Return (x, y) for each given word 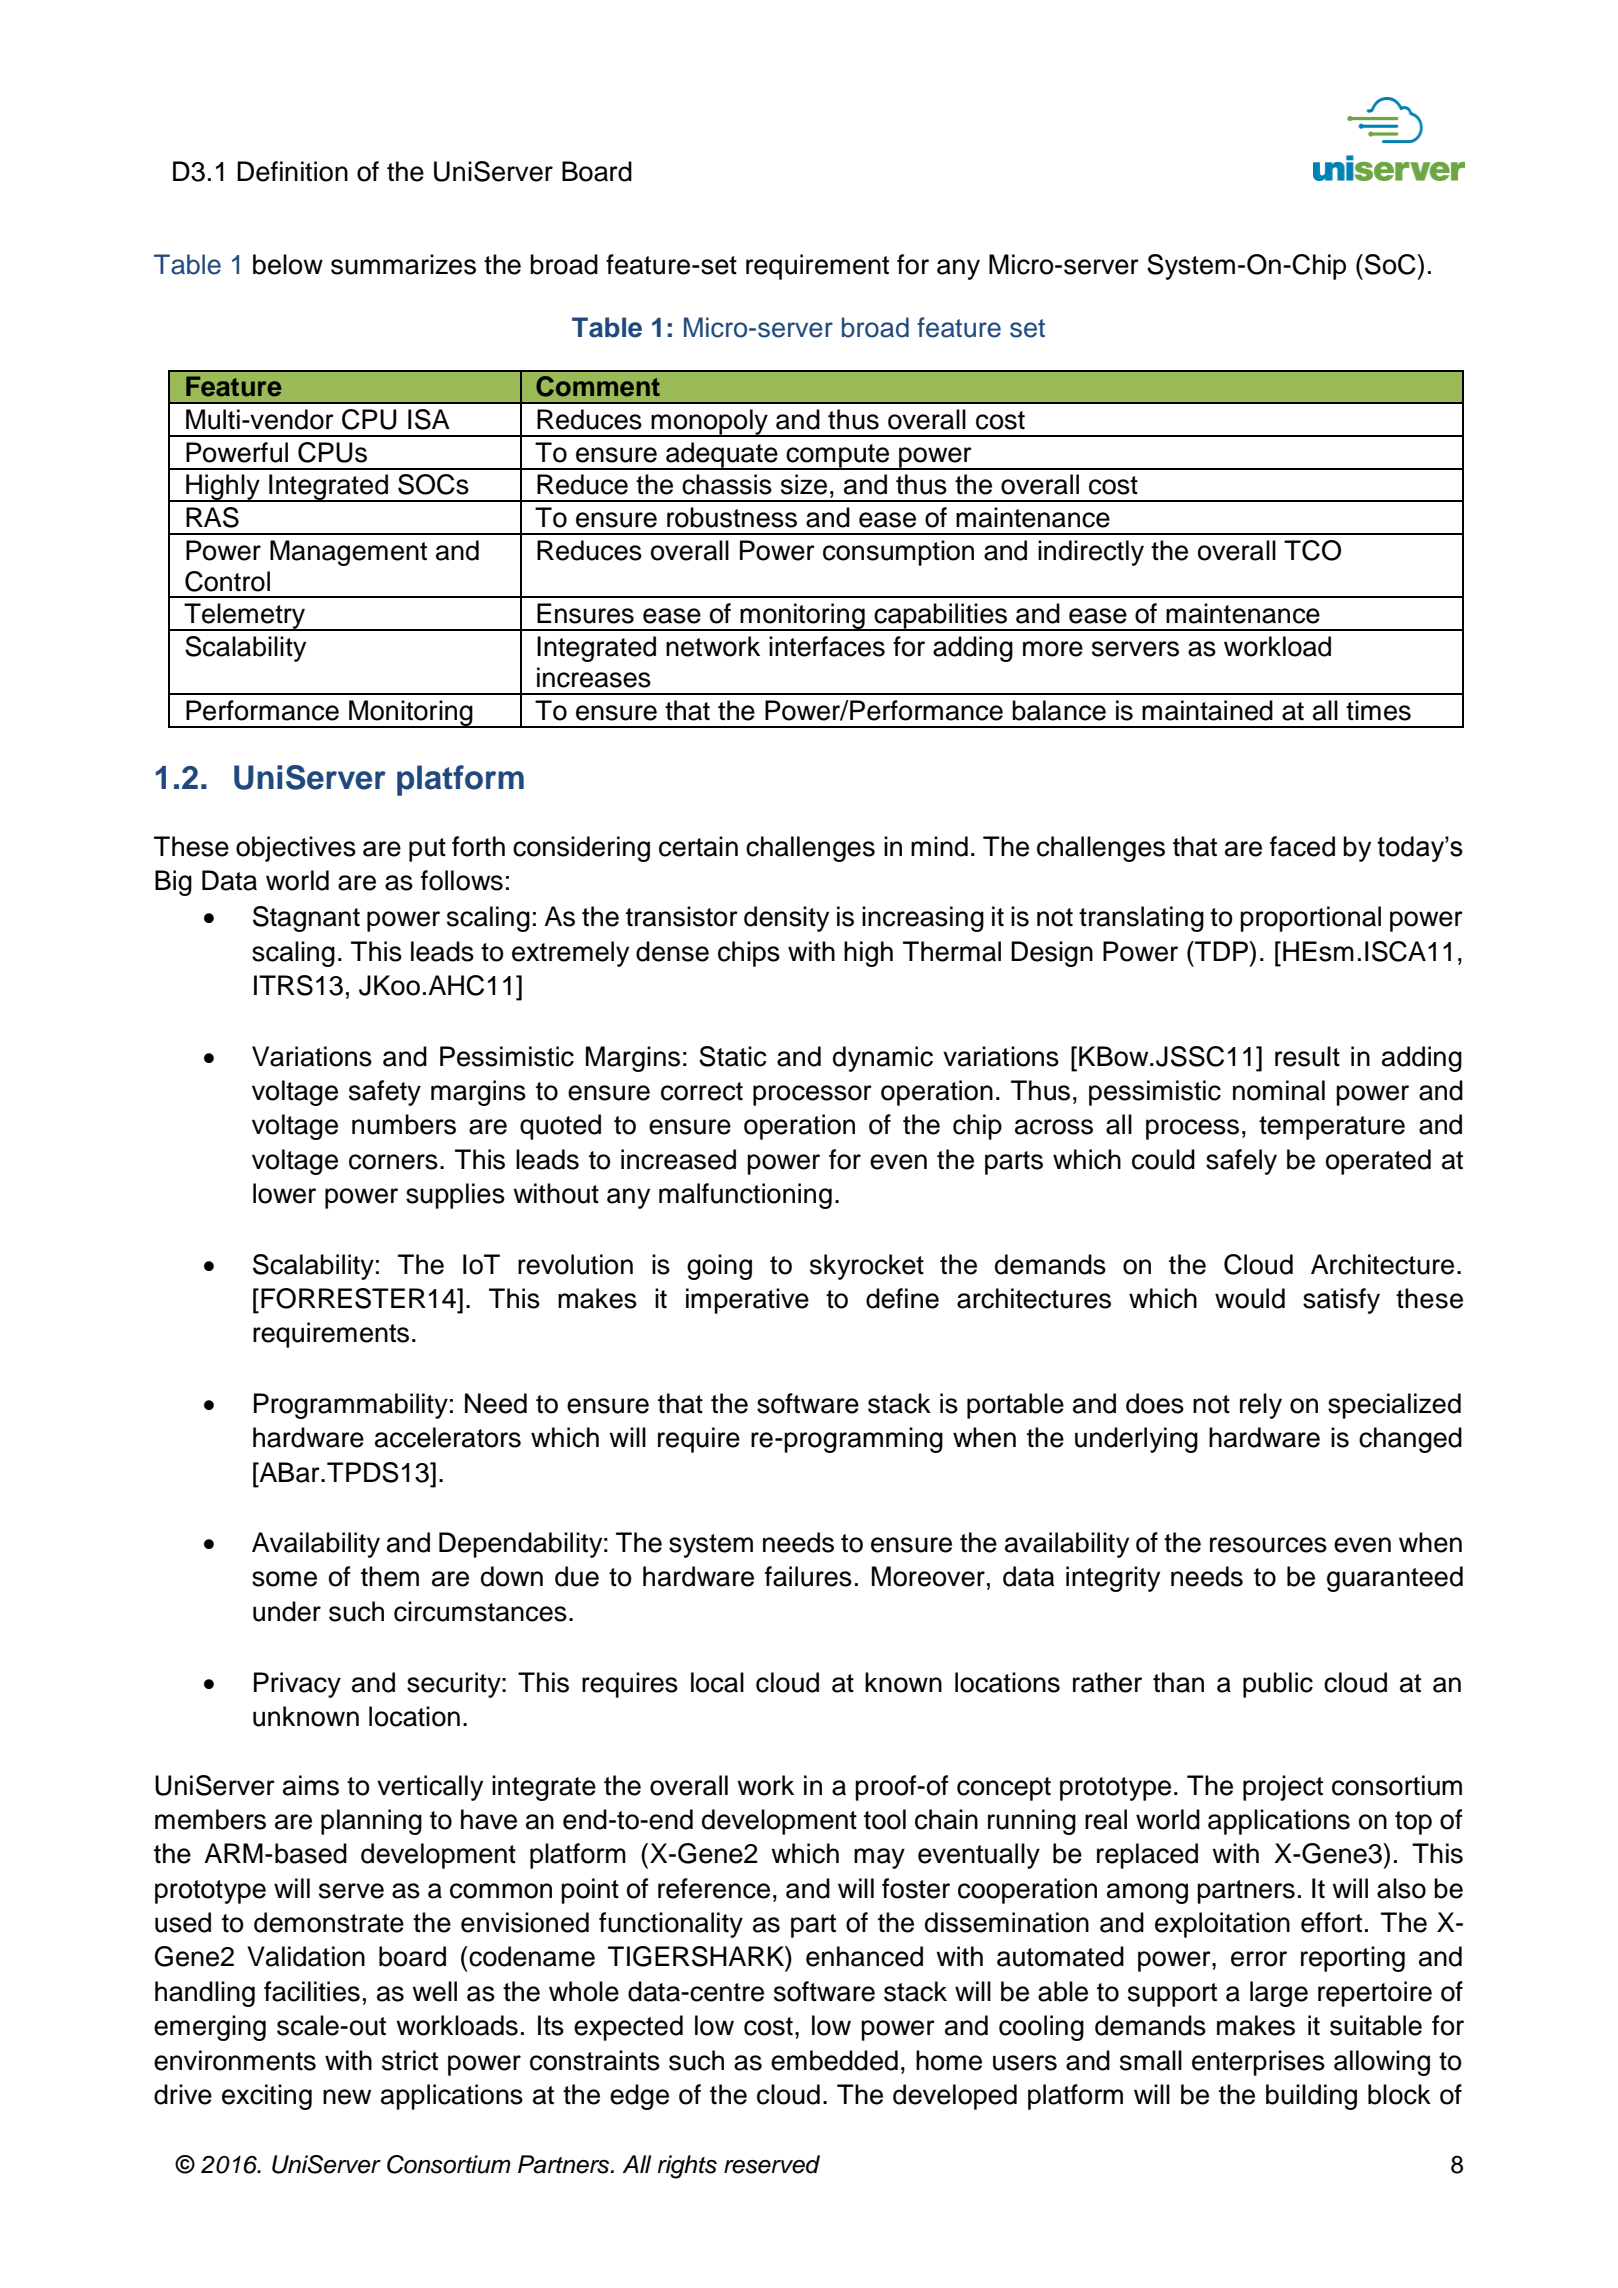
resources (1268, 1545)
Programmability (351, 1406)
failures (808, 1576)
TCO (1312, 550)
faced (1302, 846)
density (786, 919)
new (347, 2097)
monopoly (709, 423)
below (288, 264)
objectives (296, 849)
